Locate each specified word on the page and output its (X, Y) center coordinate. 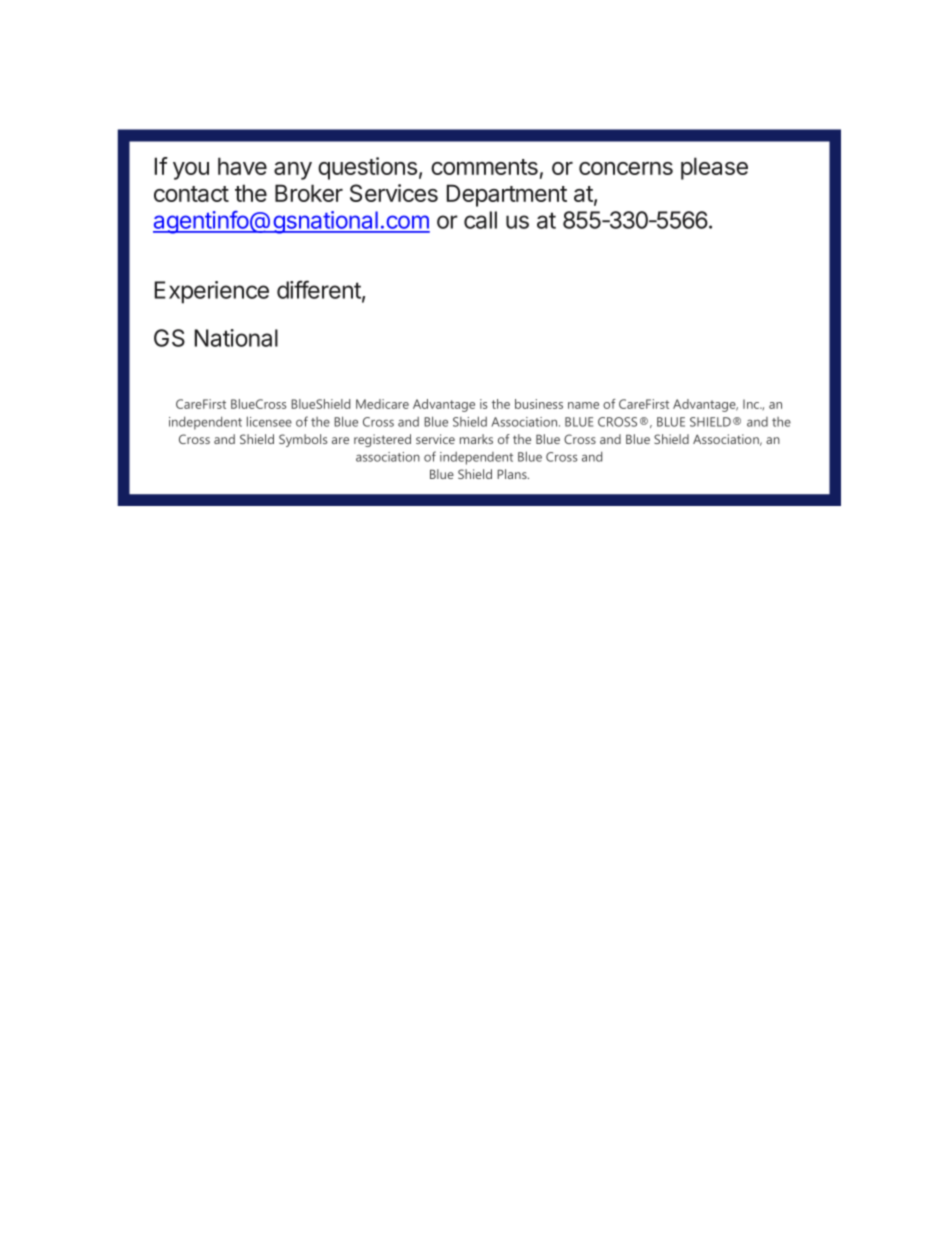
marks (476, 439)
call (480, 220)
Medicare (382, 404)
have (242, 166)
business (539, 404)
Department (507, 195)
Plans (513, 474)
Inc (752, 404)
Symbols (303, 440)
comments (484, 167)
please (714, 168)
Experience (212, 292)
